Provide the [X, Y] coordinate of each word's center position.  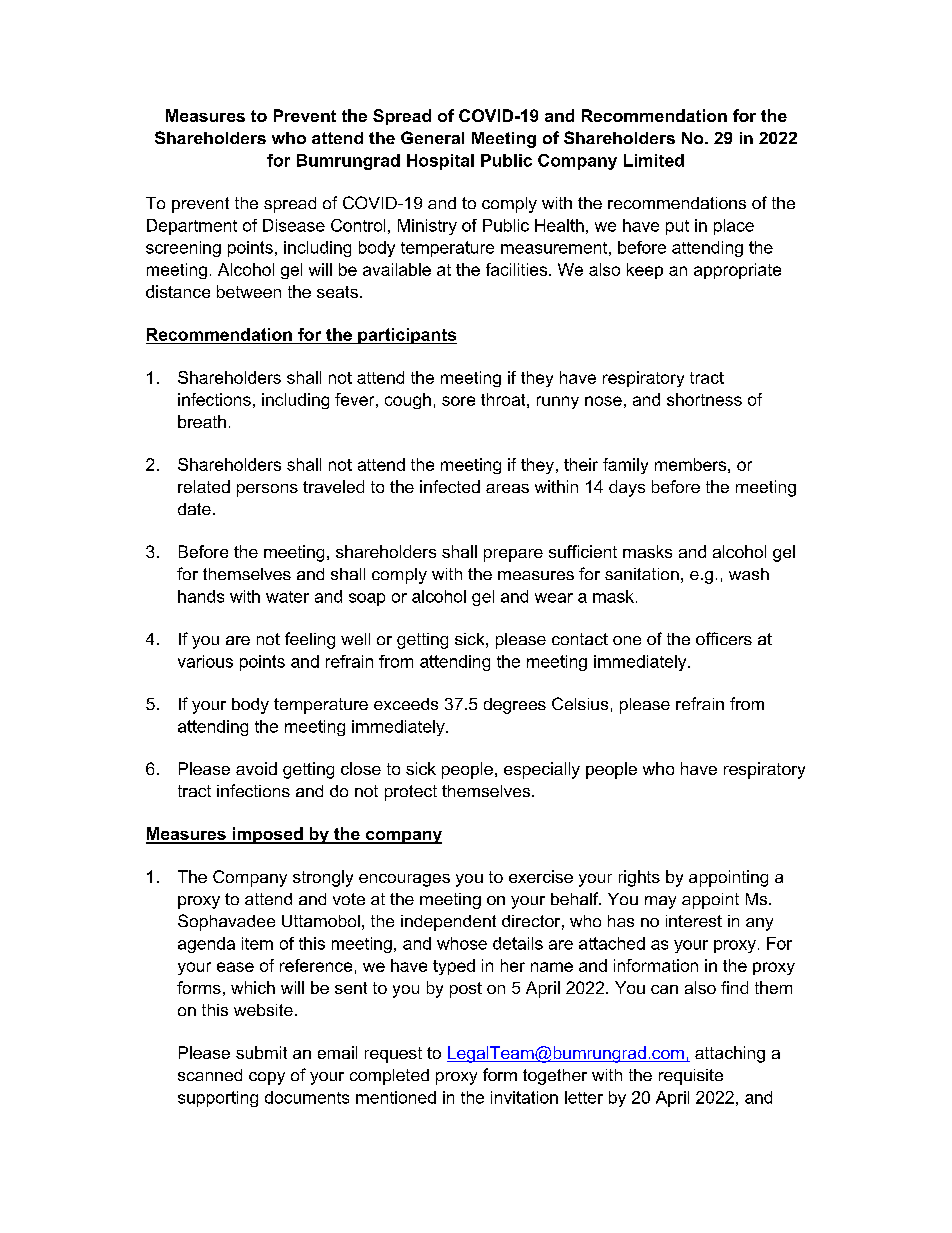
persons [267, 490]
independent [448, 923]
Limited [654, 160]
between [249, 291]
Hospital [440, 162]
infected [450, 486]
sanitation [642, 574]
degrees [515, 706]
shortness [704, 399]
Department [192, 227]
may [660, 902]
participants [406, 336]
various [205, 661]
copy [267, 1078]
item [257, 943]
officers [724, 638]
